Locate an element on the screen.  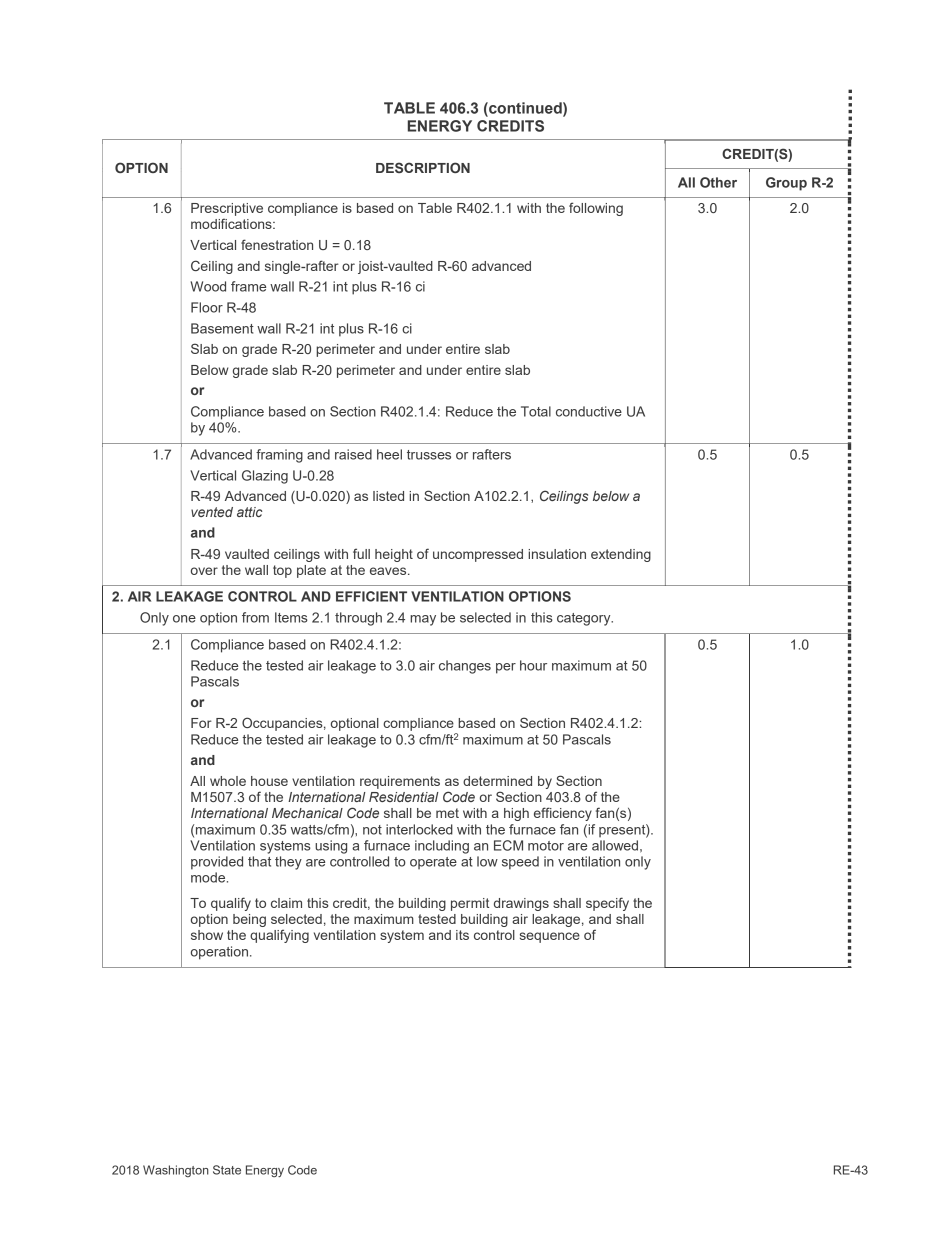
trusses is located at coordinates (429, 455).
